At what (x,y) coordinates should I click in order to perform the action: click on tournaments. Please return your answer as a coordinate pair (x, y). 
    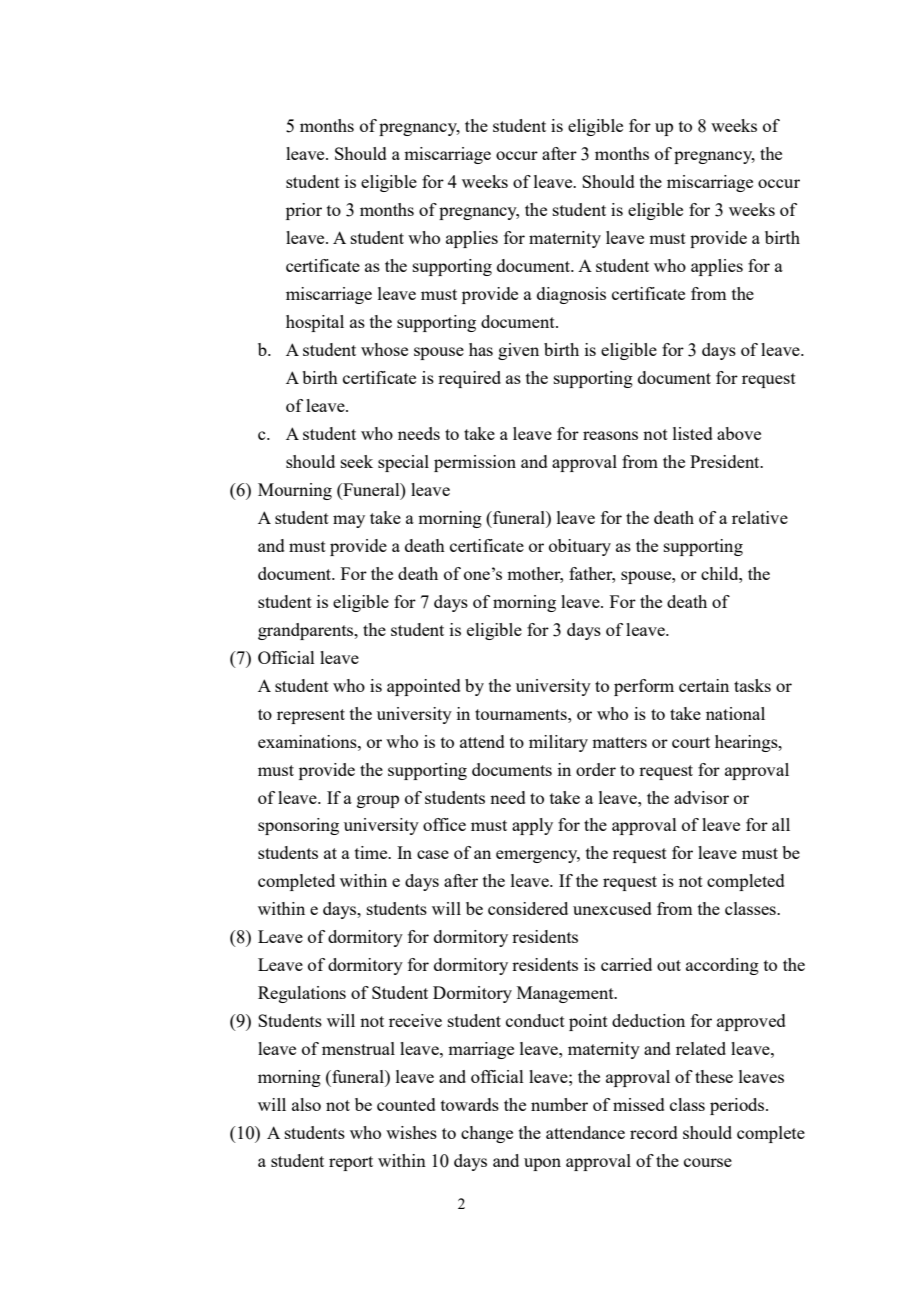
    Looking at the image, I should click on (522, 714).
